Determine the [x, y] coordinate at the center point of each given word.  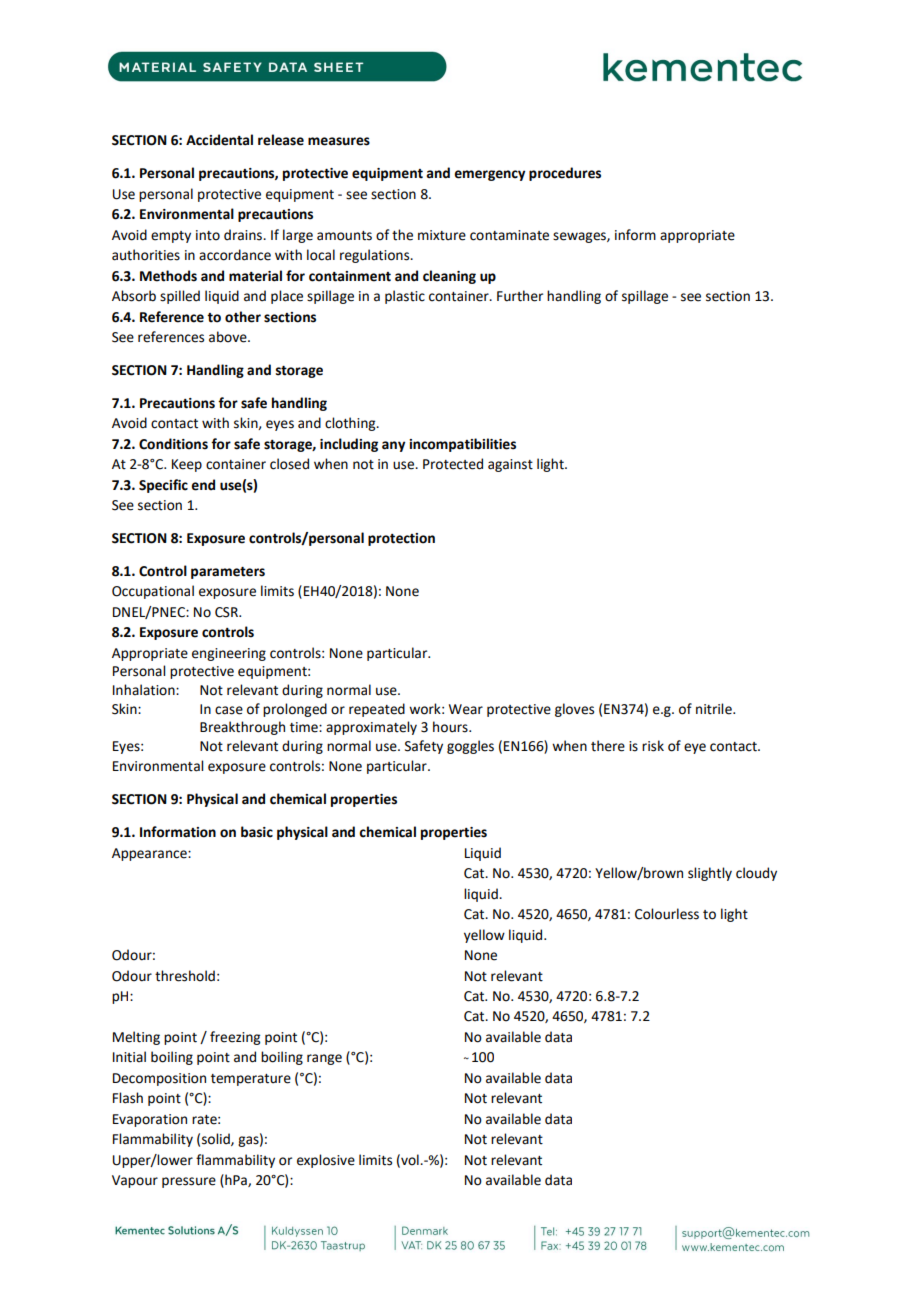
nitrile [715, 709]
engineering [229, 654]
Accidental [219, 140]
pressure [189, 1182]
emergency [489, 175]
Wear [466, 709]
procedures [565, 174]
